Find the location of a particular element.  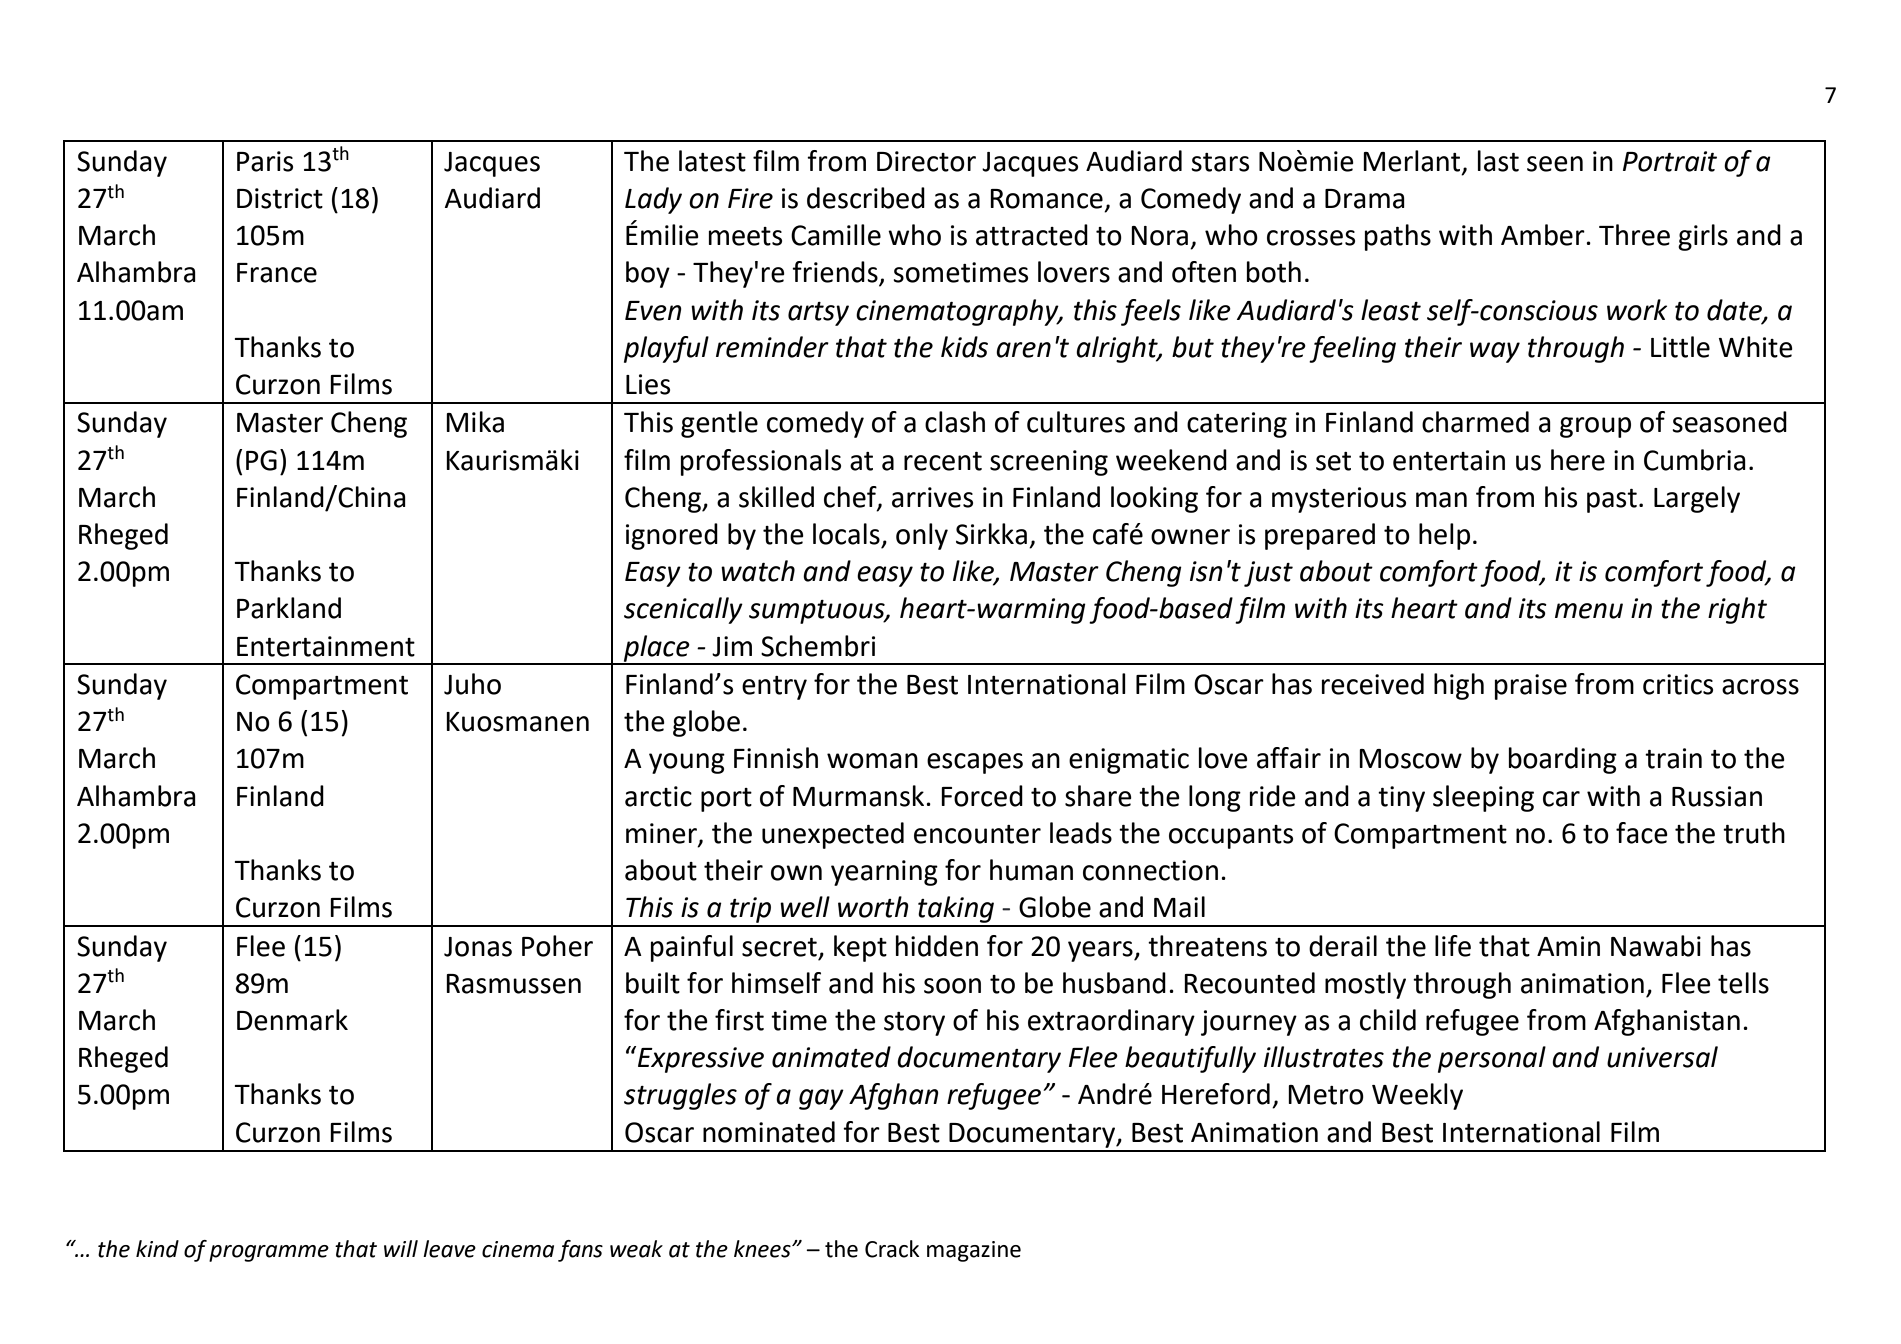

Parkland is located at coordinates (289, 608).
